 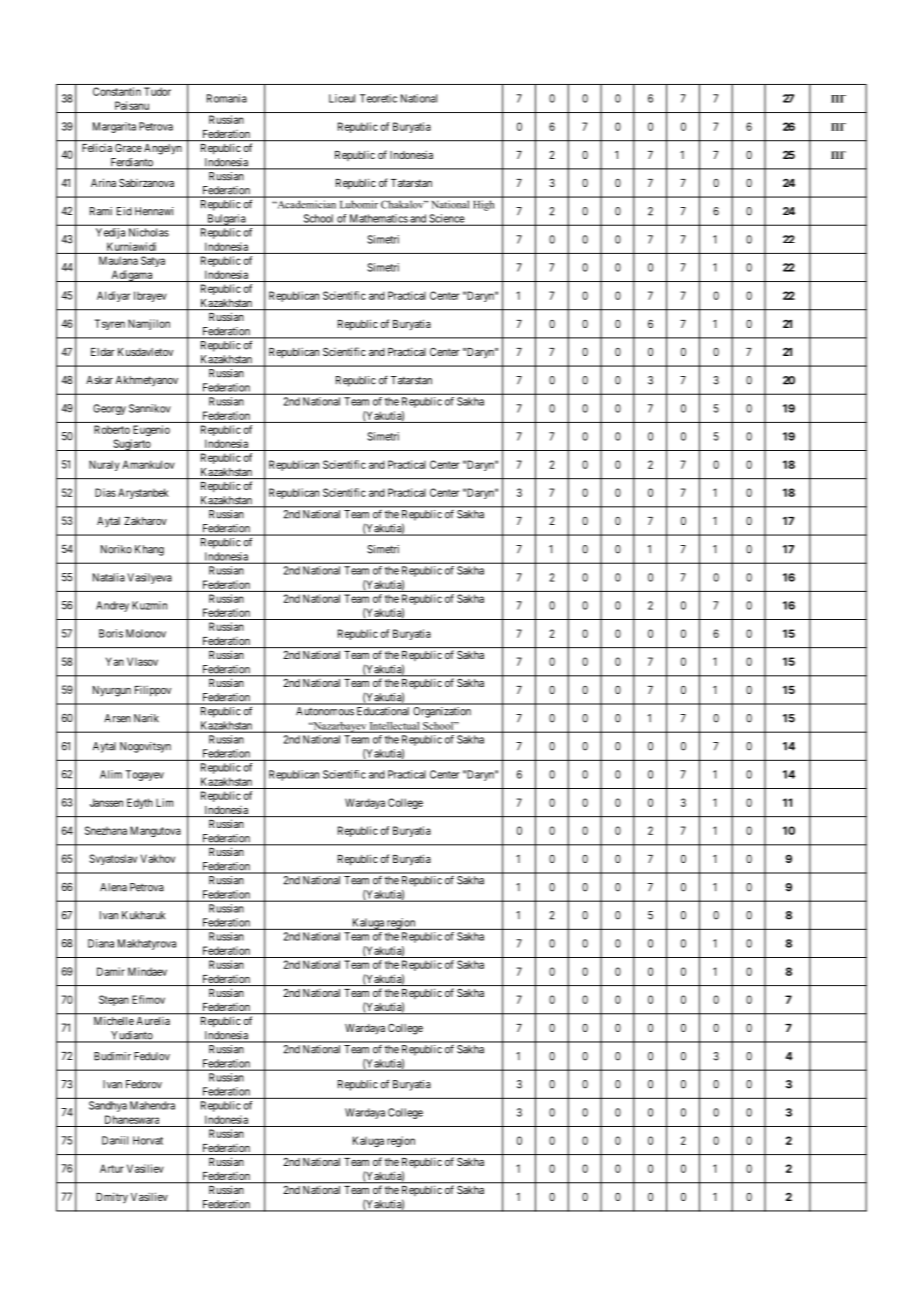 I want to click on Romania, so click(x=227, y=98).
